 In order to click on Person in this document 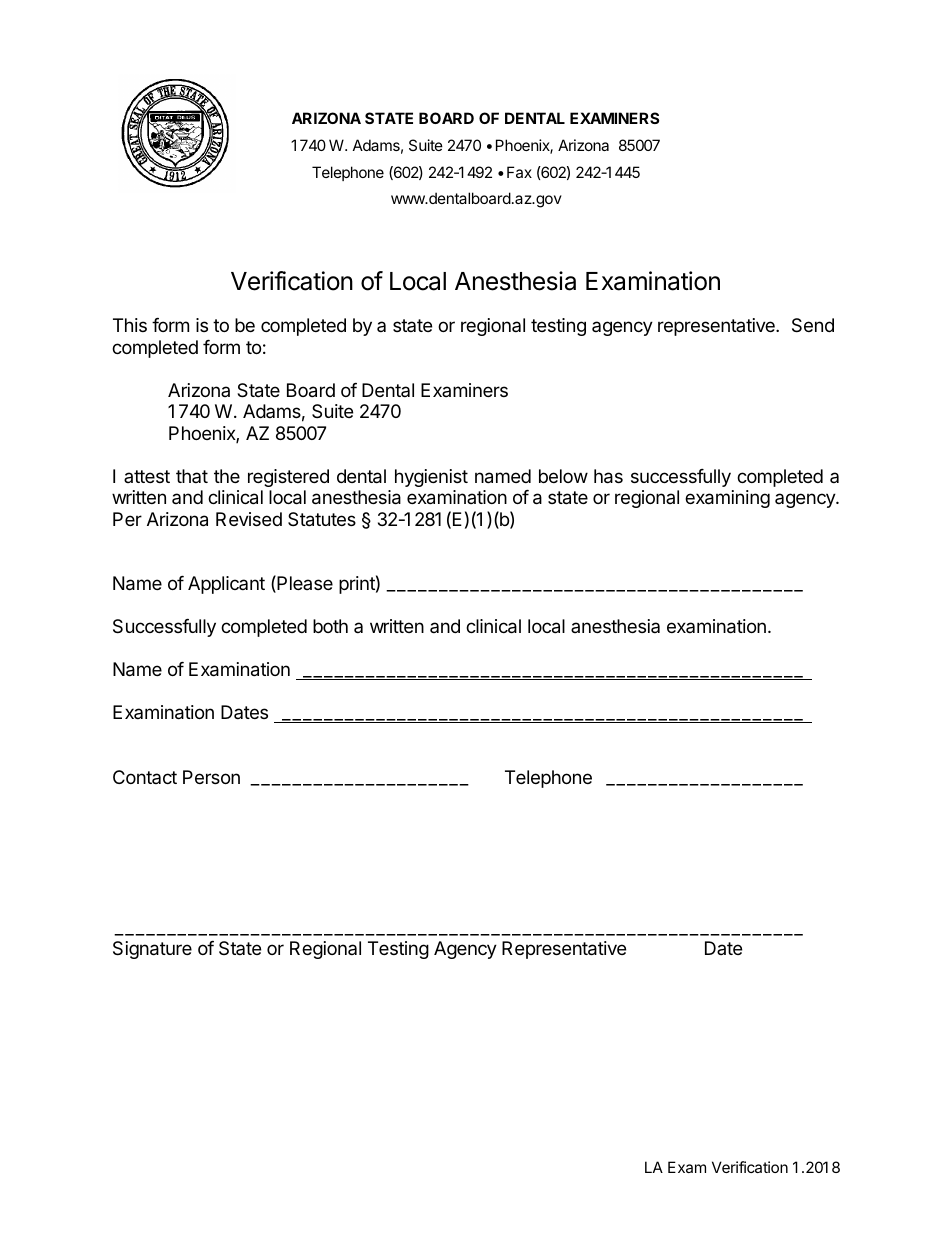, I will do `click(211, 777)`.
